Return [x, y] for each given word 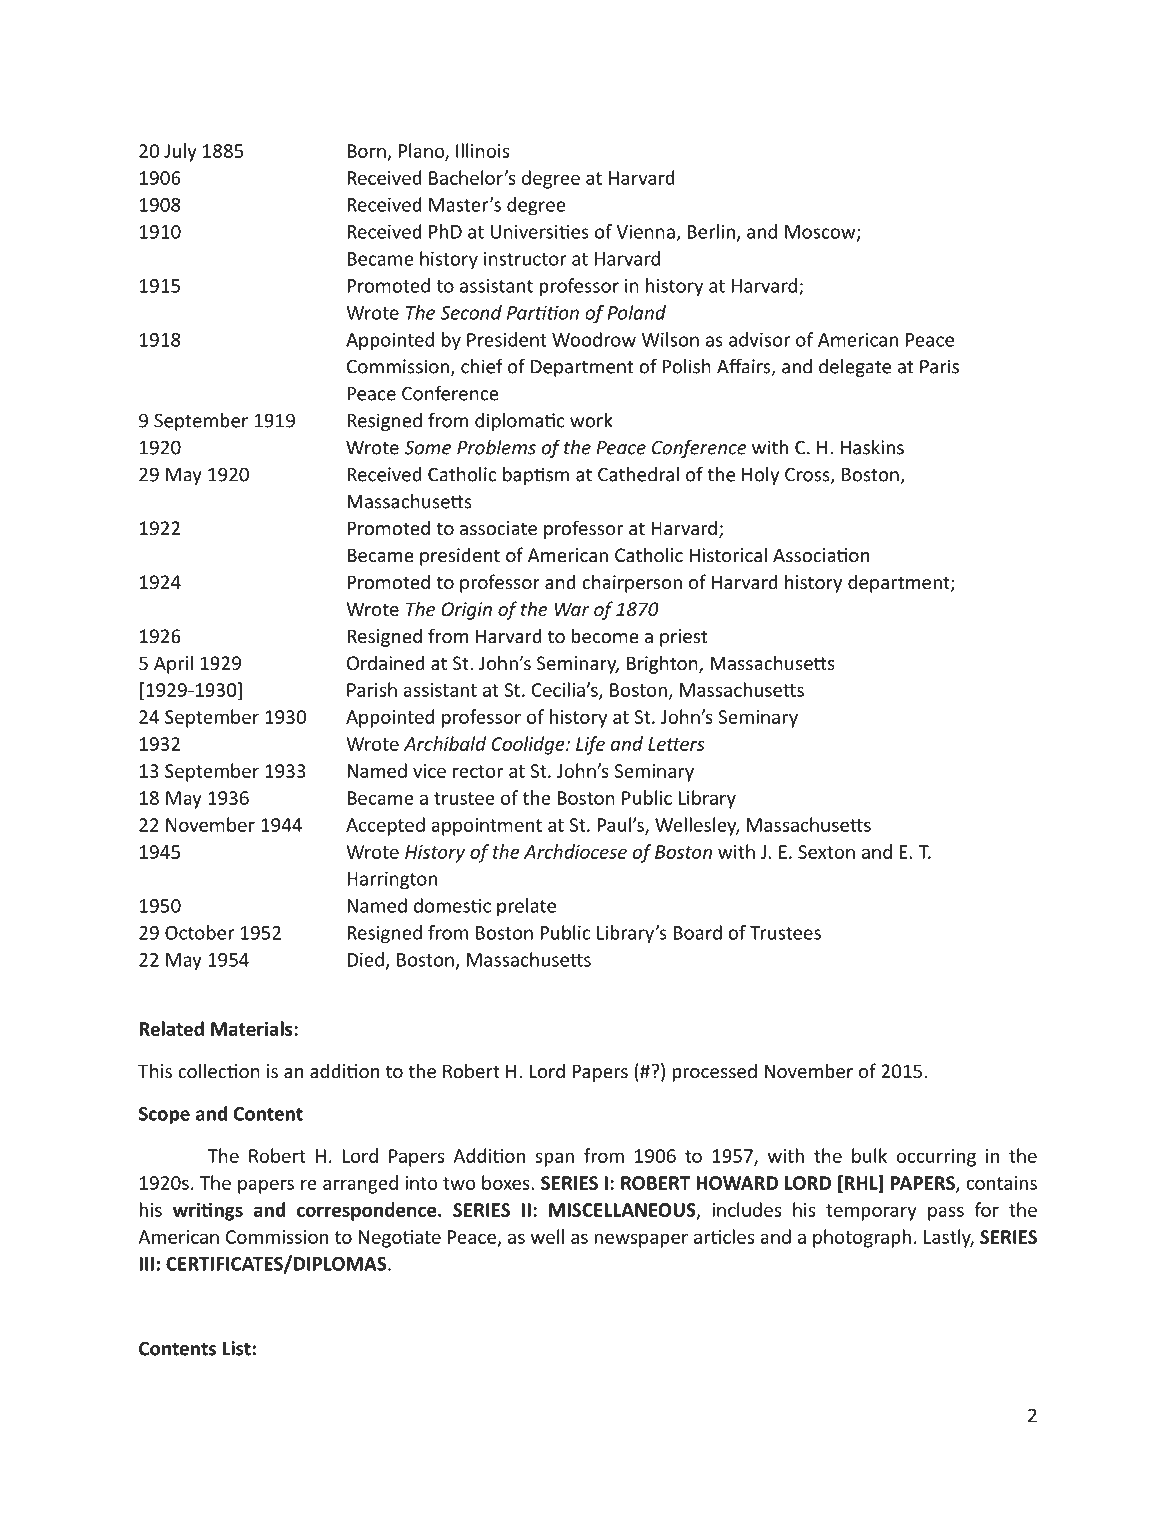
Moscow [821, 233]
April [173, 664]
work [591, 420]
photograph [862, 1238]
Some [427, 447]
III [146, 1264]
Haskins [872, 447]
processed [715, 1072]
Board [697, 932]
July [180, 152]
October [200, 932]
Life [590, 745]
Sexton [826, 852]
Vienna [646, 233]
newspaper [641, 1240]
